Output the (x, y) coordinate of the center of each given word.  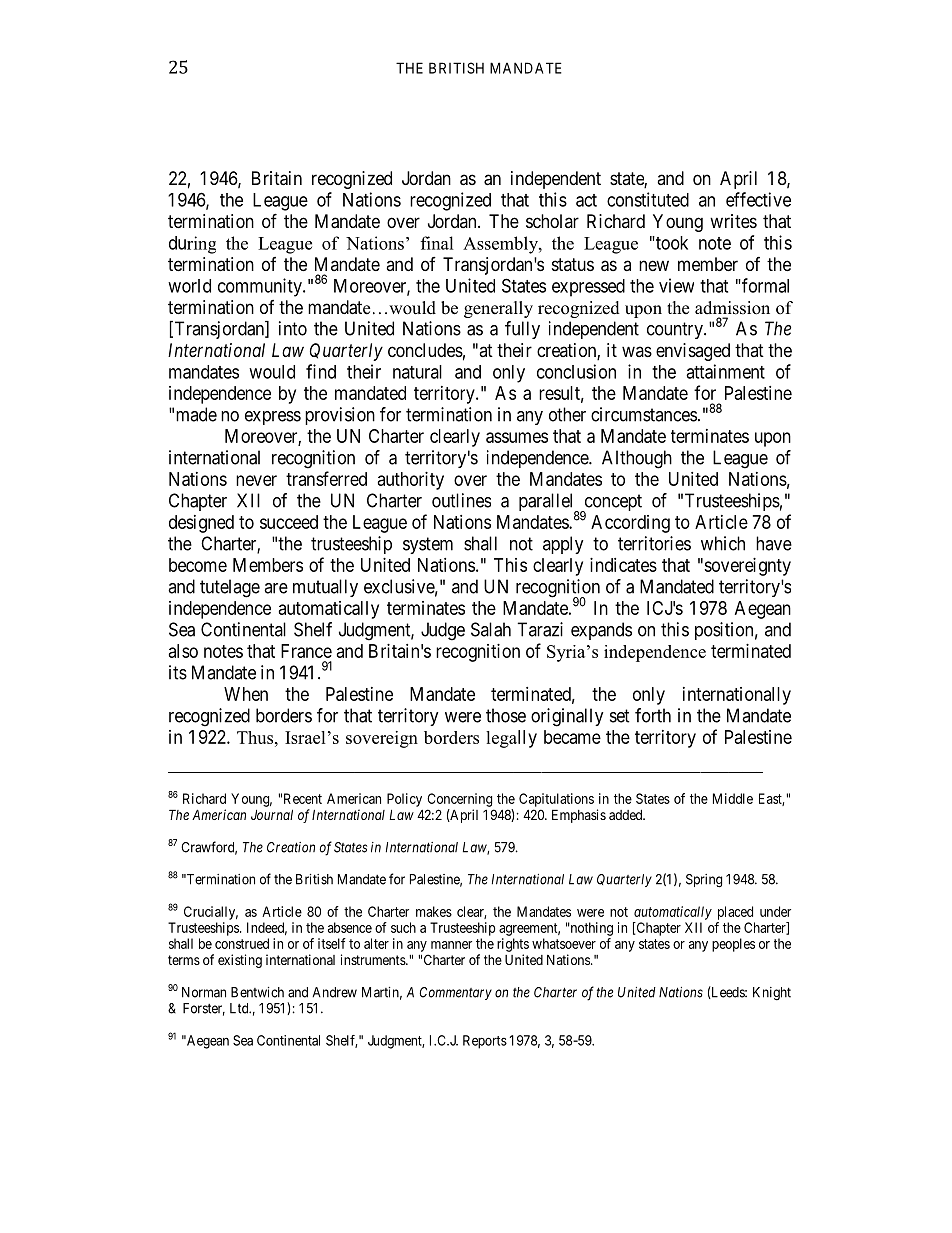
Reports (485, 1042)
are (276, 588)
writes (733, 221)
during (192, 245)
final (437, 243)
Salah (491, 629)
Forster (204, 1009)
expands (601, 631)
